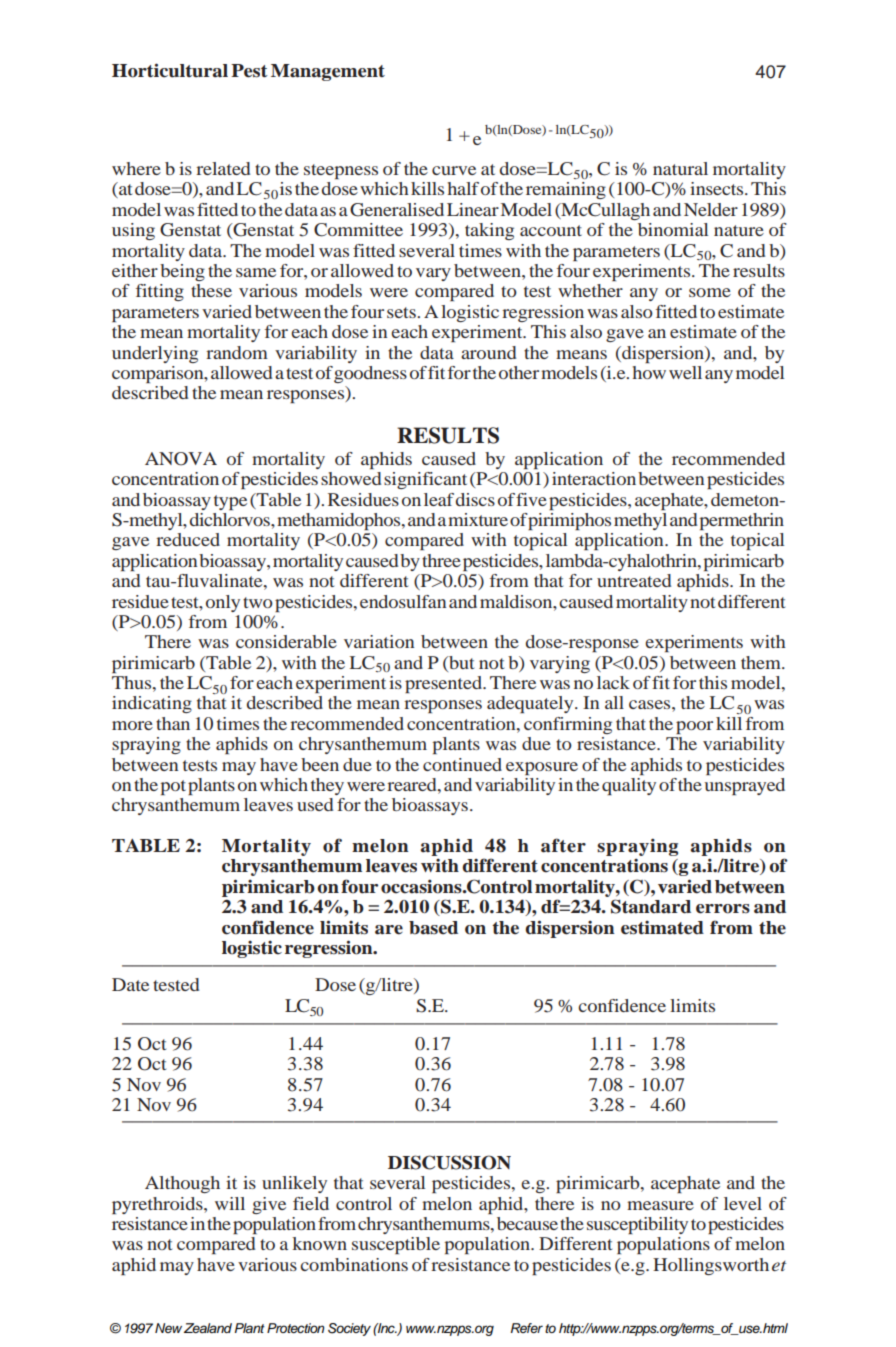 Image resolution: width=896 pixels, height=1347 pixels. Describe the element at coordinates (433, 928) in the document. I see `based` at that location.
